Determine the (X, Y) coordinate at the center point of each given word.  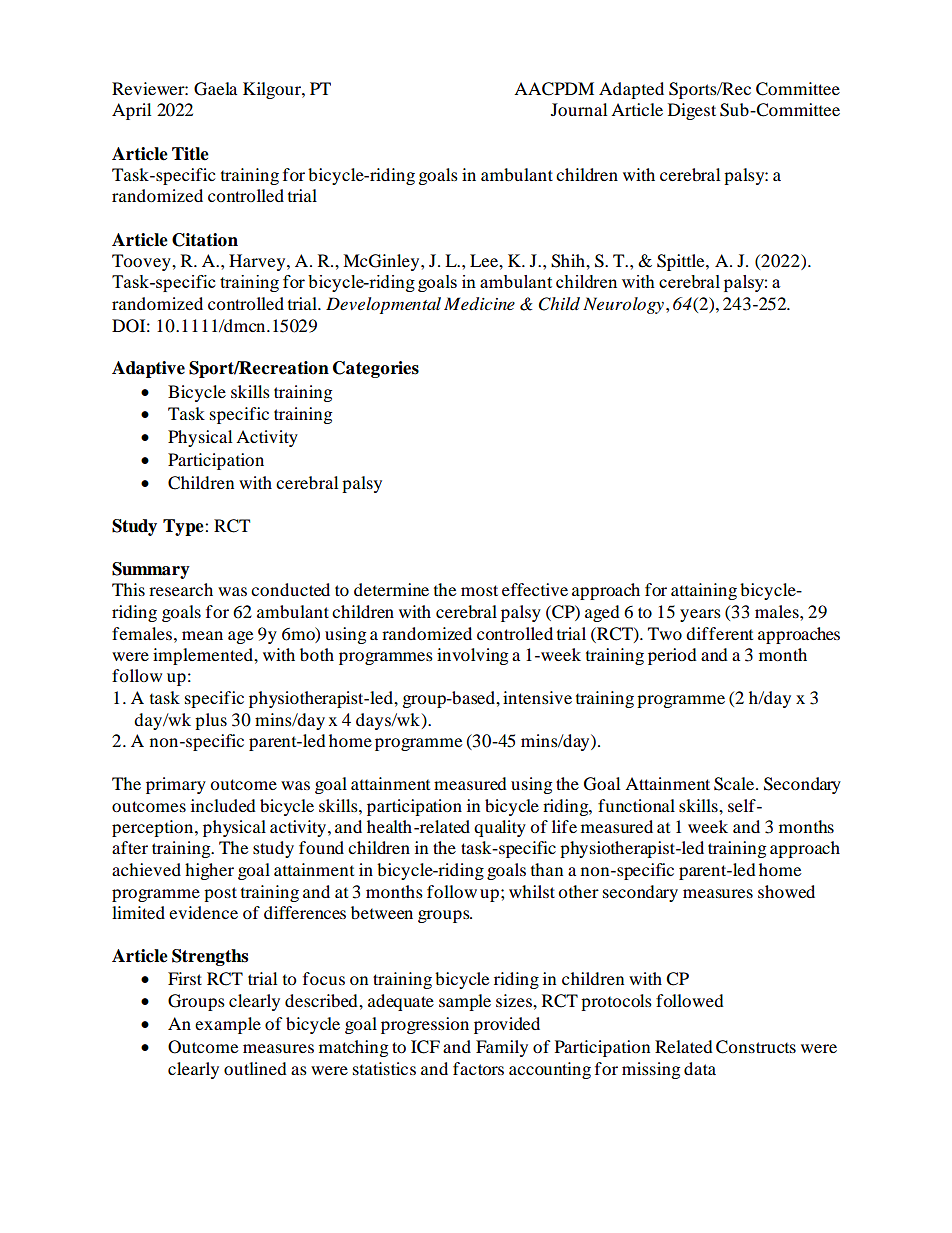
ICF (425, 1047)
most (479, 590)
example (228, 1025)
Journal (579, 109)
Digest (692, 111)
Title (190, 154)
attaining (704, 591)
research (181, 589)
